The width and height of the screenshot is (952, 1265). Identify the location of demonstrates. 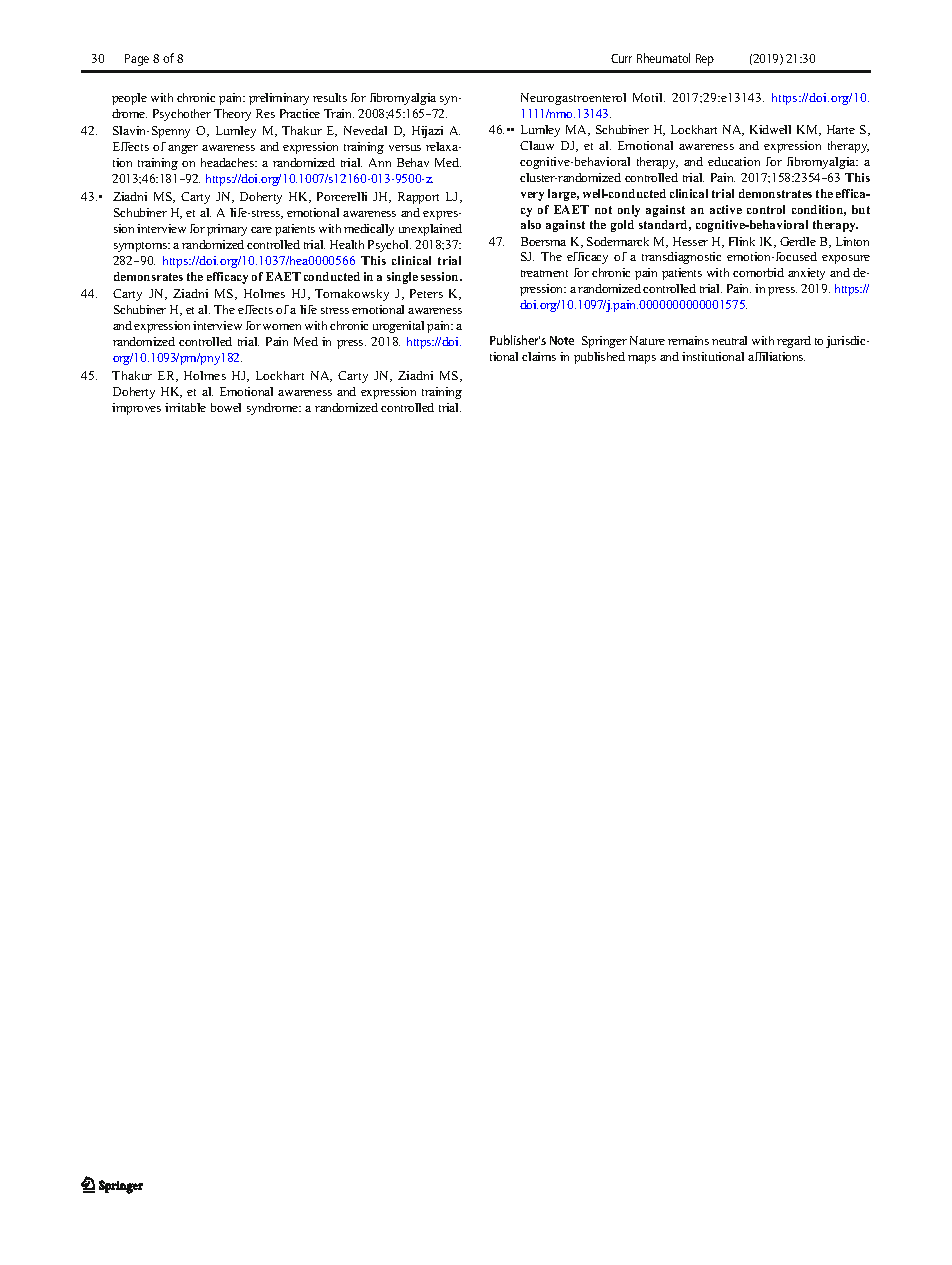
(775, 193).
